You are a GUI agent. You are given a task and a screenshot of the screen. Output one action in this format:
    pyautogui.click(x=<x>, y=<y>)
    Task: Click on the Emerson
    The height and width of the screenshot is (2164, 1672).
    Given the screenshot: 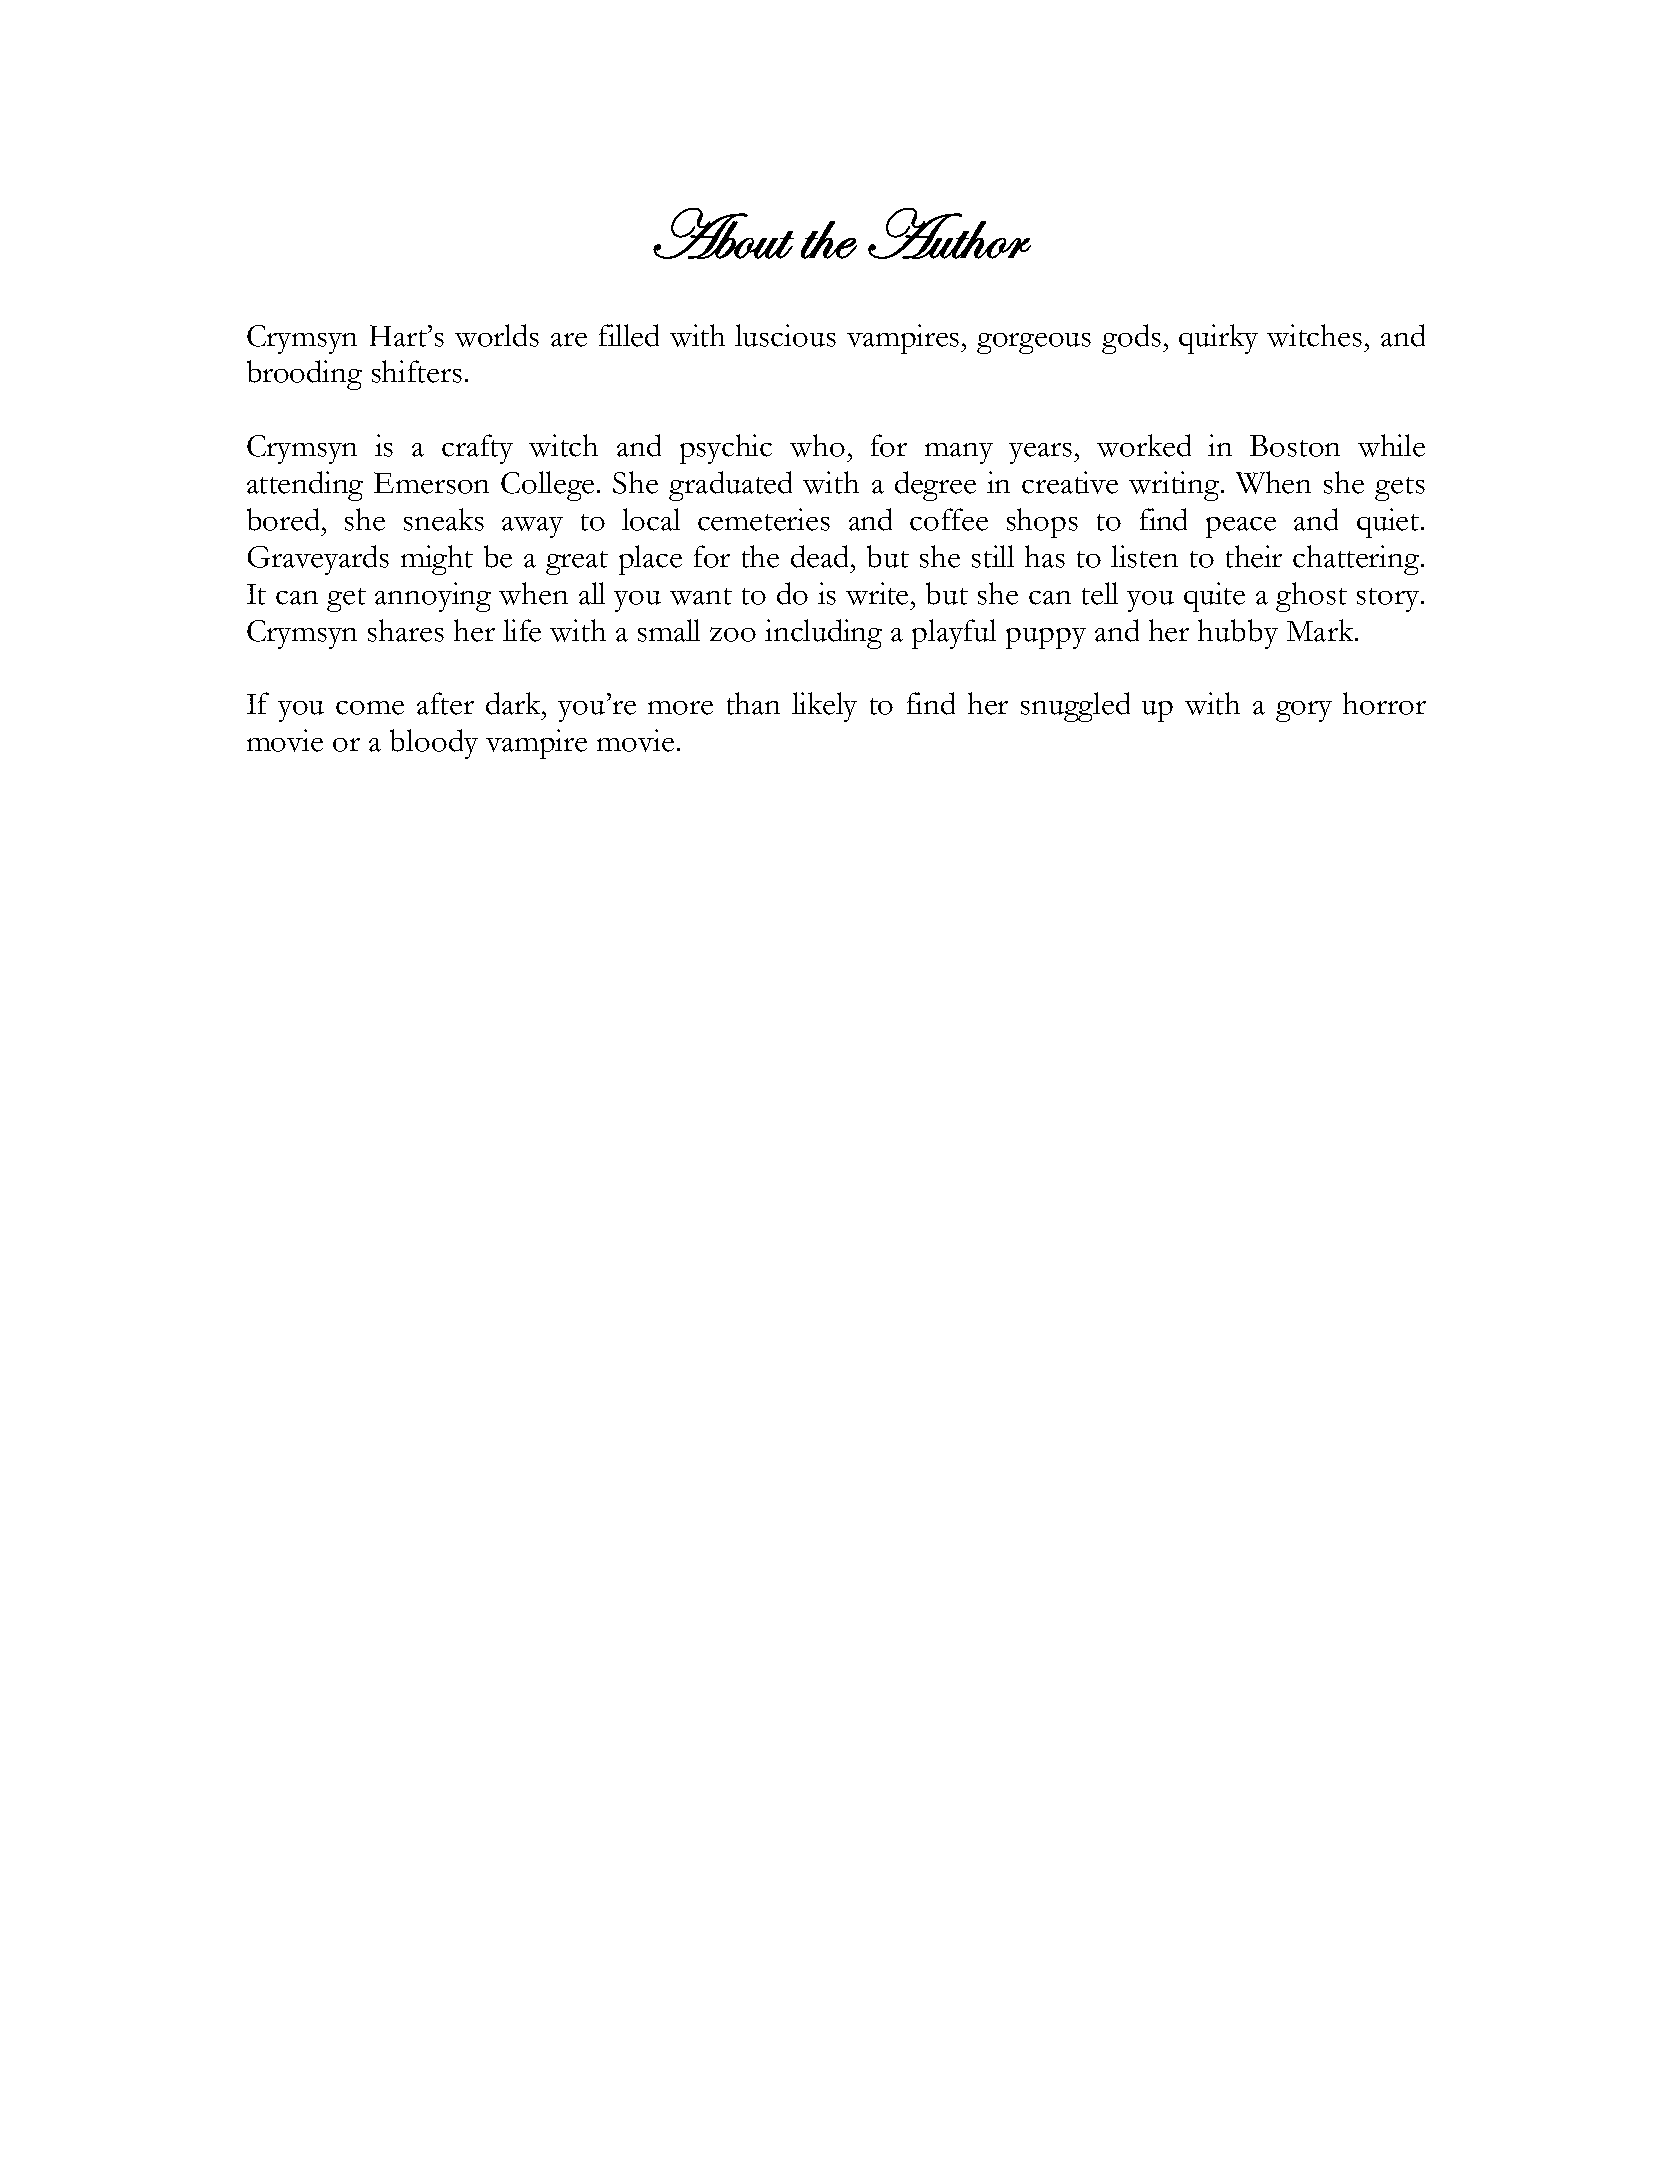 What is the action you would take?
    pyautogui.click(x=431, y=483)
